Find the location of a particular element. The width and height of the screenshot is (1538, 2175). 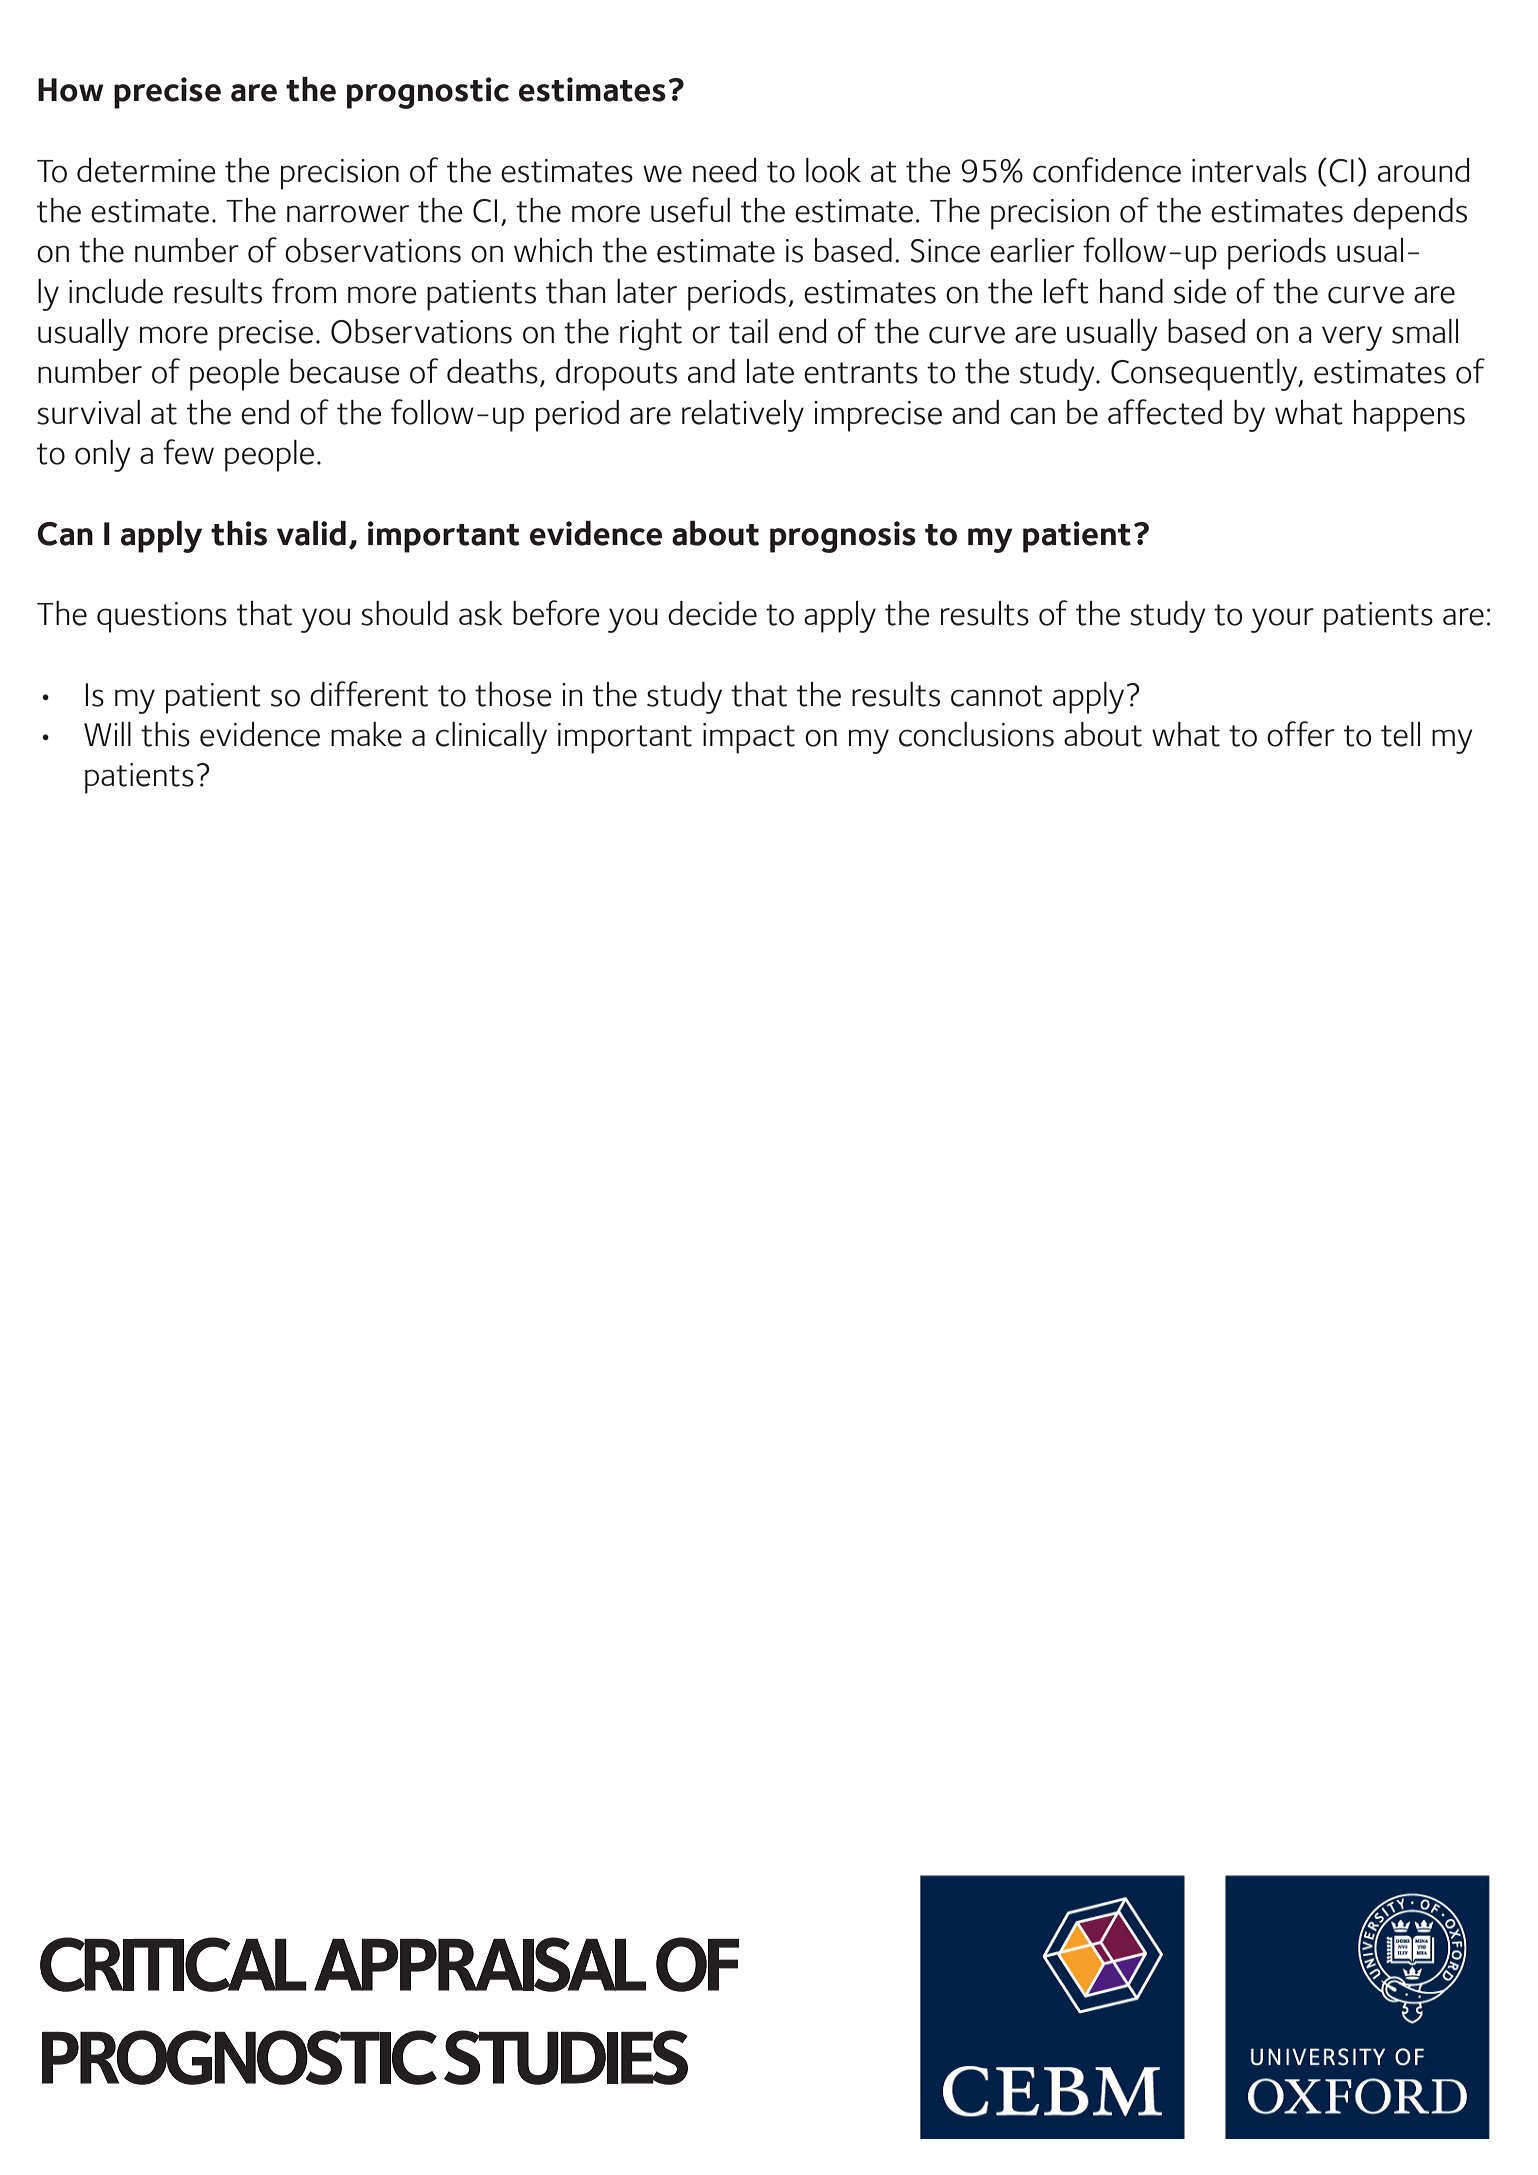

determine is located at coordinates (146, 170).
